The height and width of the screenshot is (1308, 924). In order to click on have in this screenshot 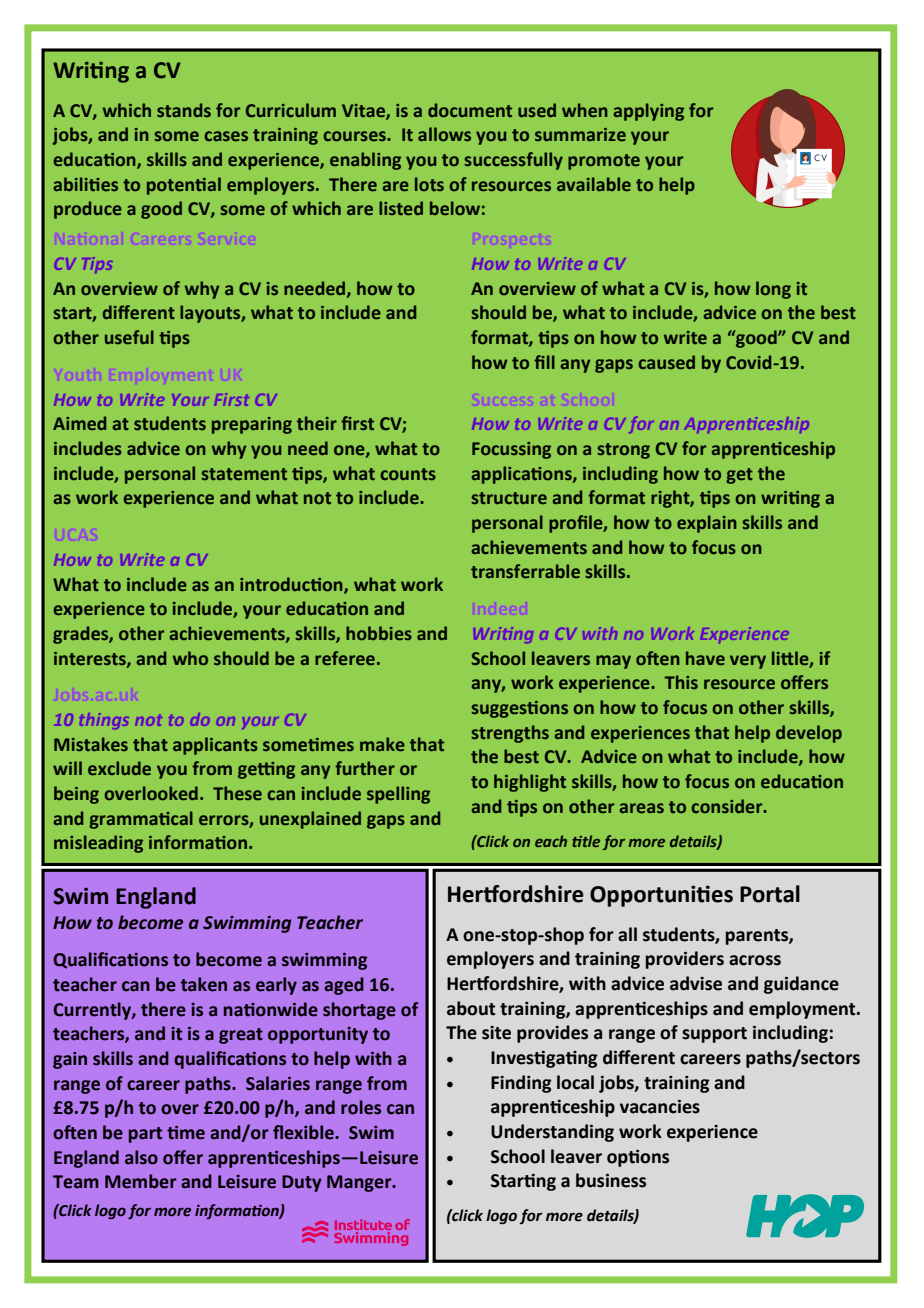, I will do `click(705, 658)`.
